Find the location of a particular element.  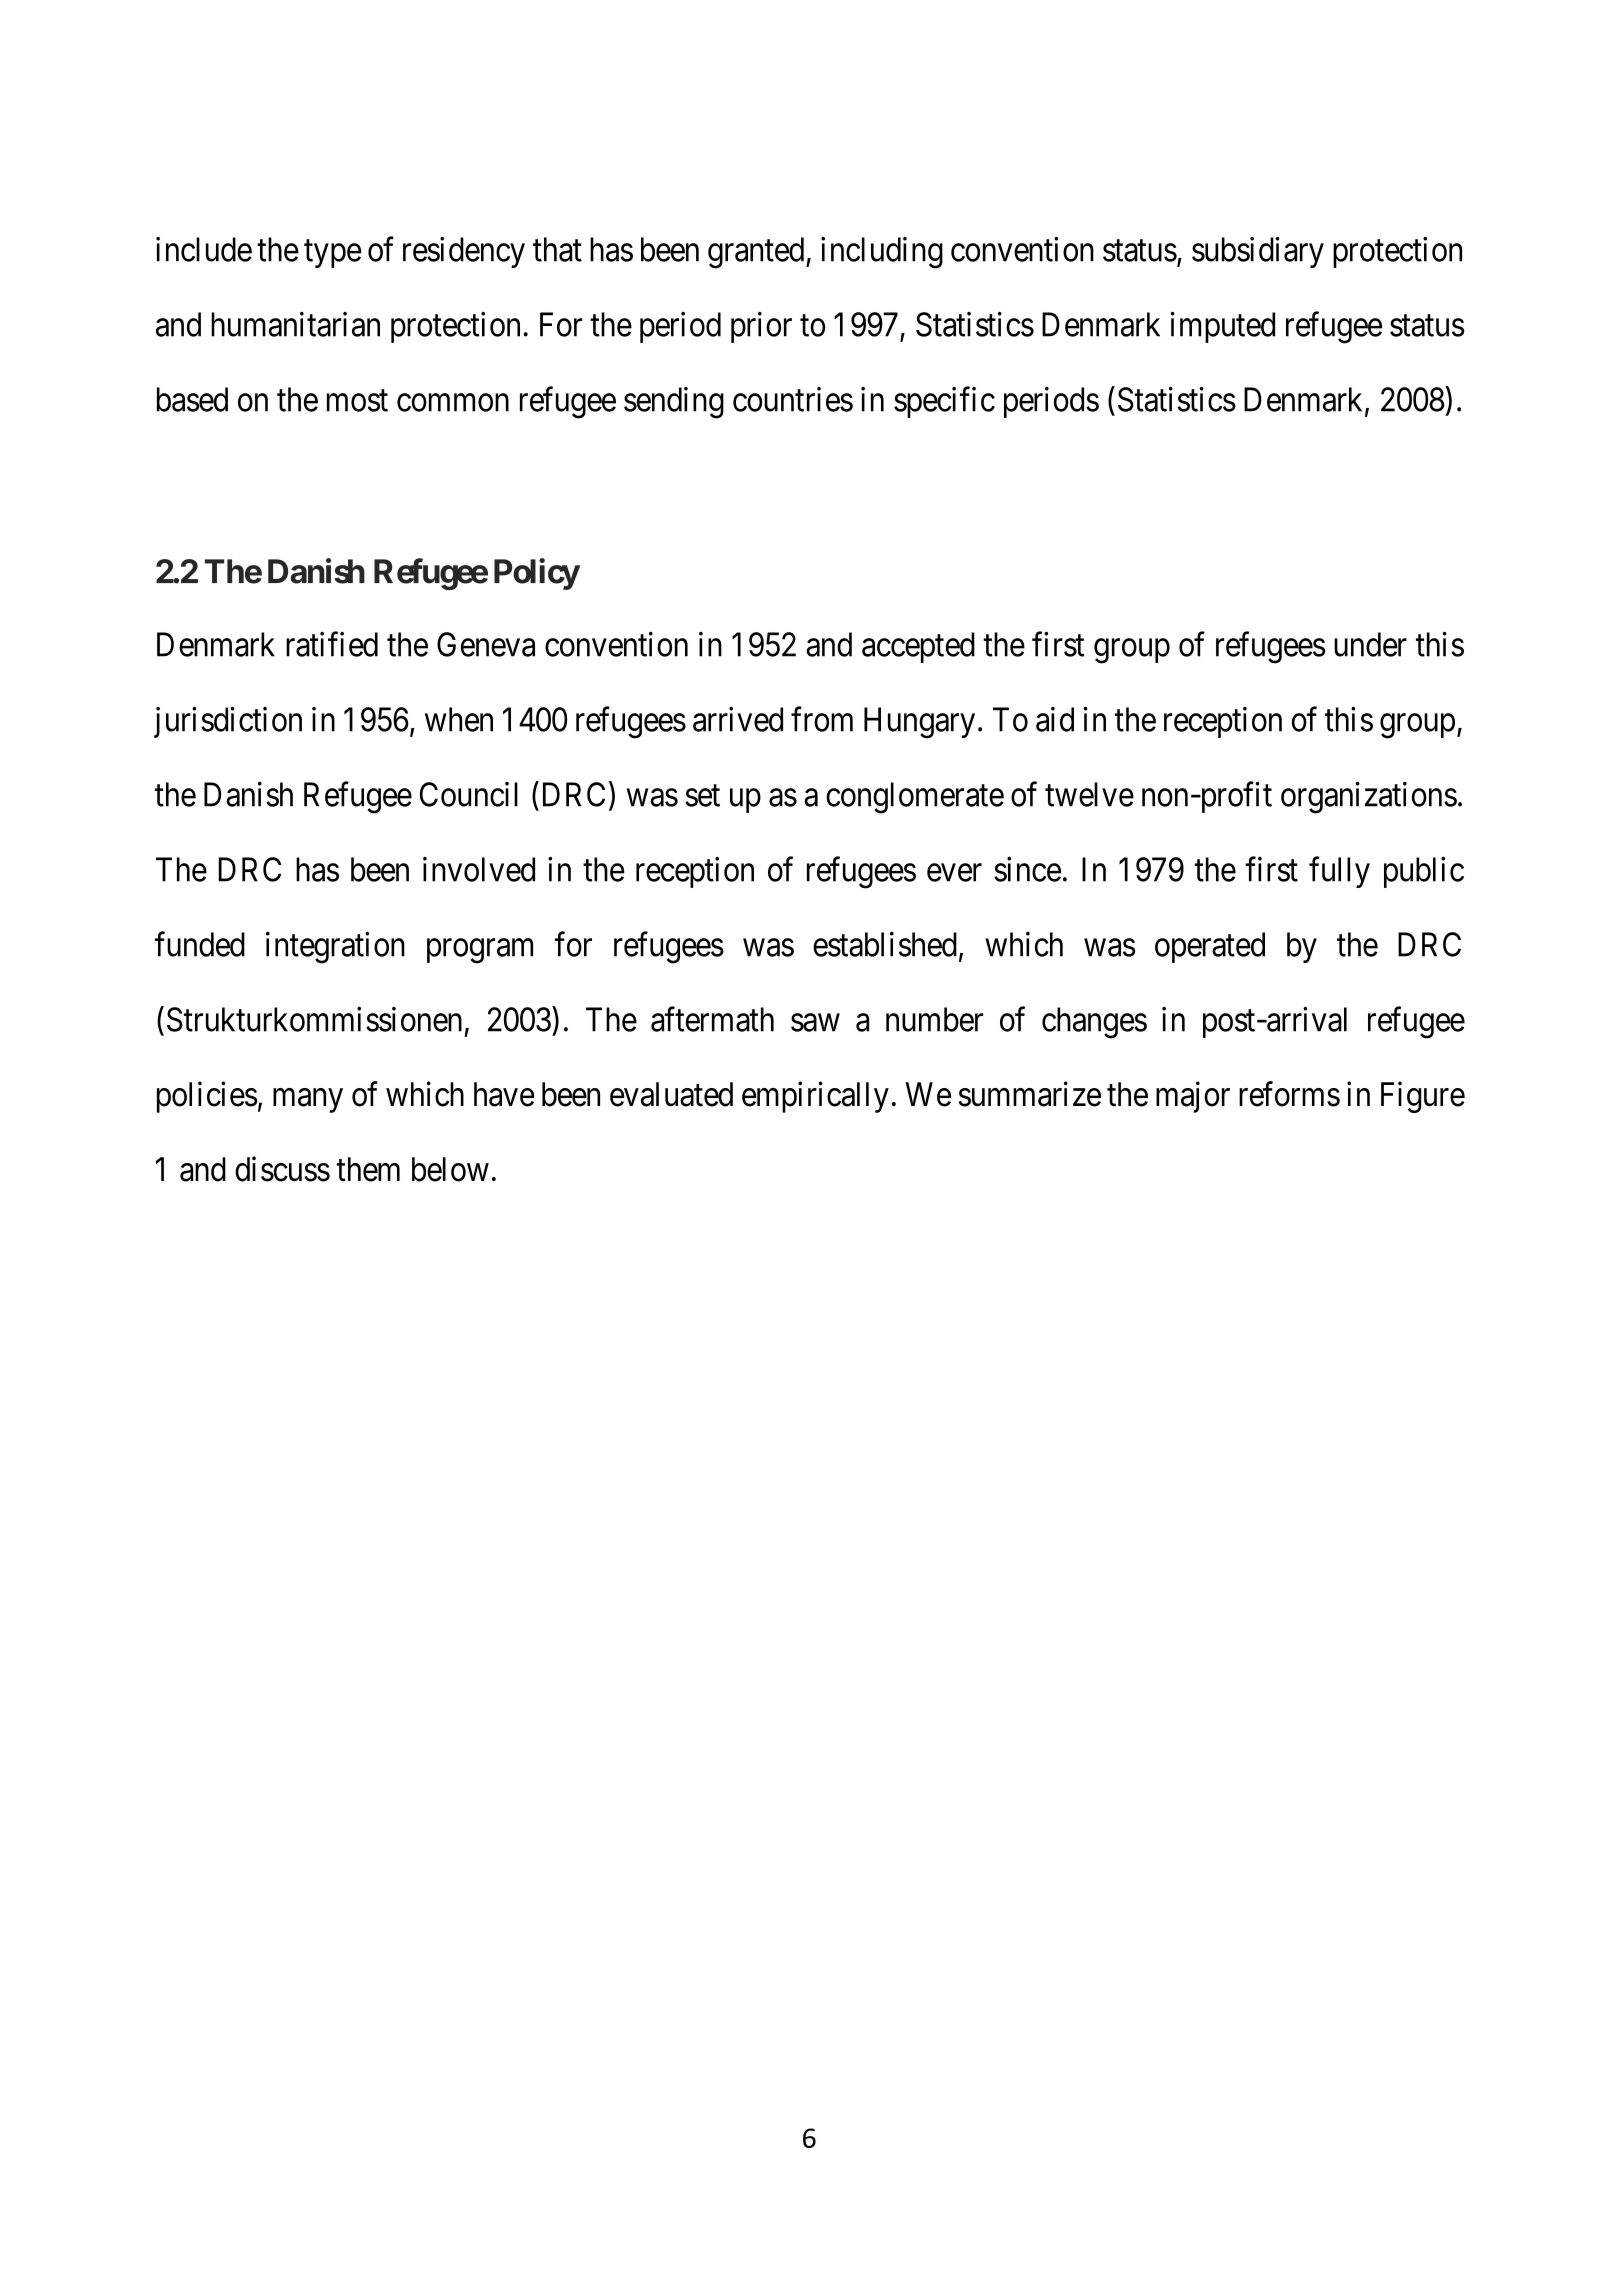

subsidiary is located at coordinates (1258, 252).
